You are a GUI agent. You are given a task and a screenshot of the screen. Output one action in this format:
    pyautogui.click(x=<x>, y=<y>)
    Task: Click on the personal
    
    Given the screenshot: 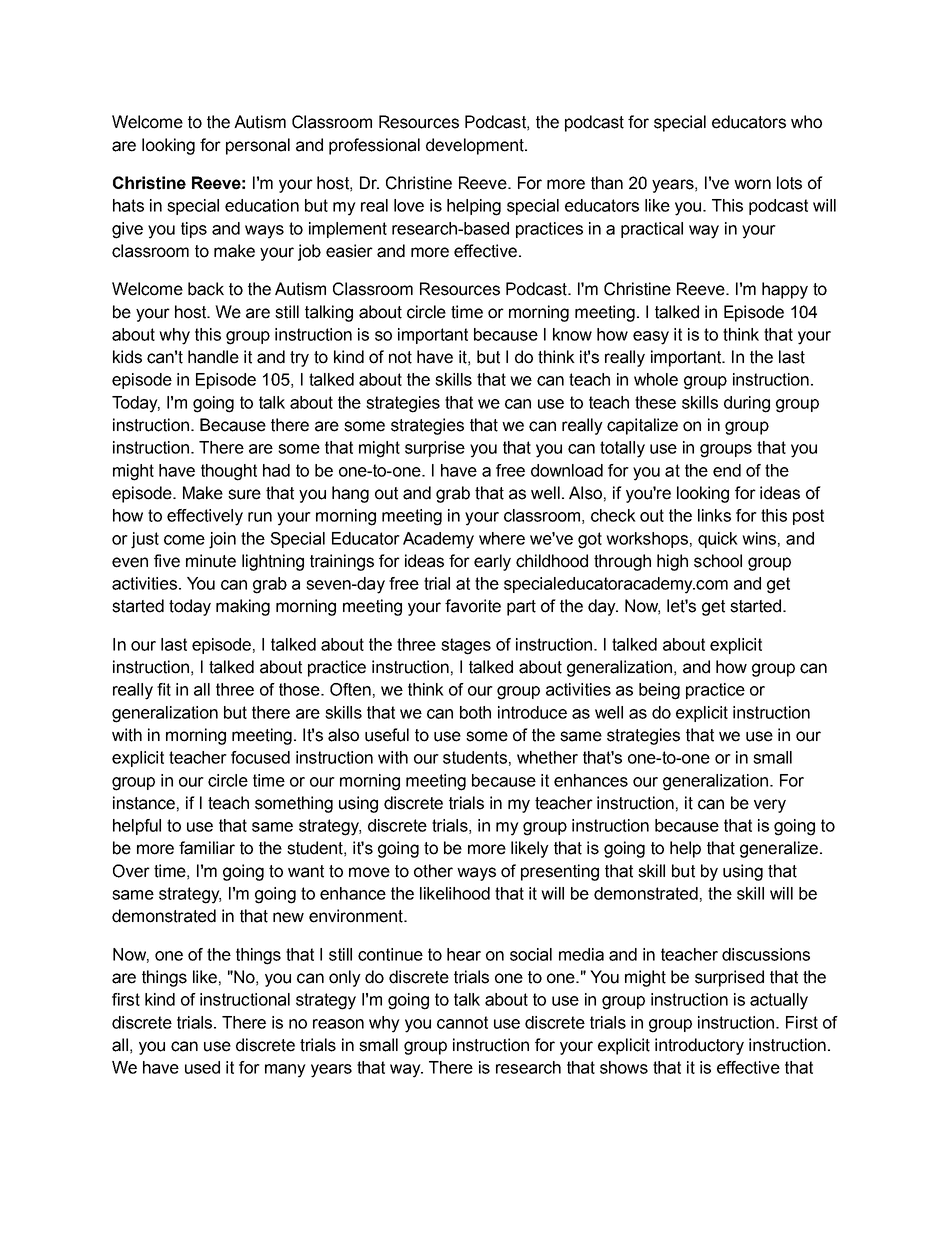 What is the action you would take?
    pyautogui.click(x=258, y=146)
